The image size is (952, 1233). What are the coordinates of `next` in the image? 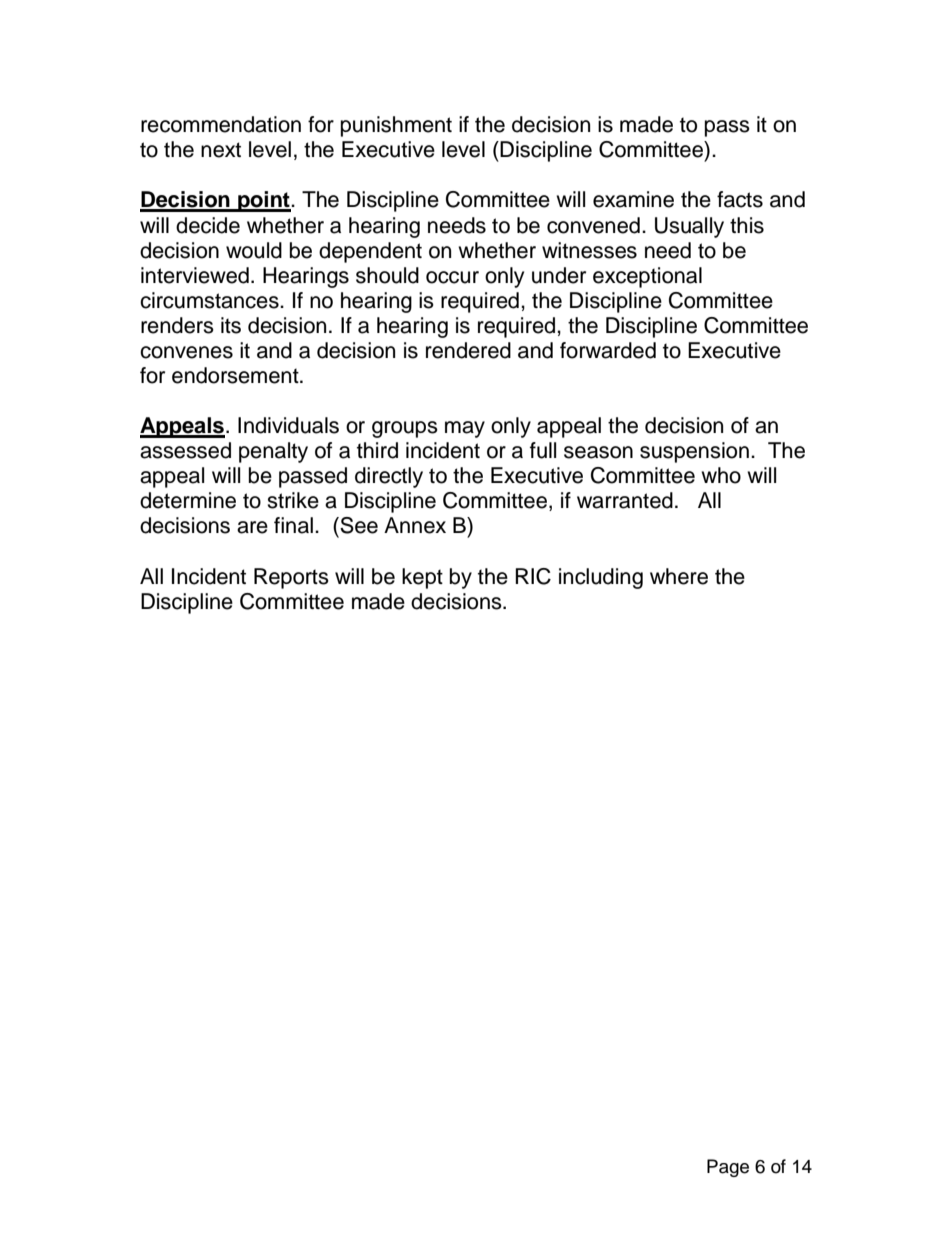 It's located at (221, 150).
